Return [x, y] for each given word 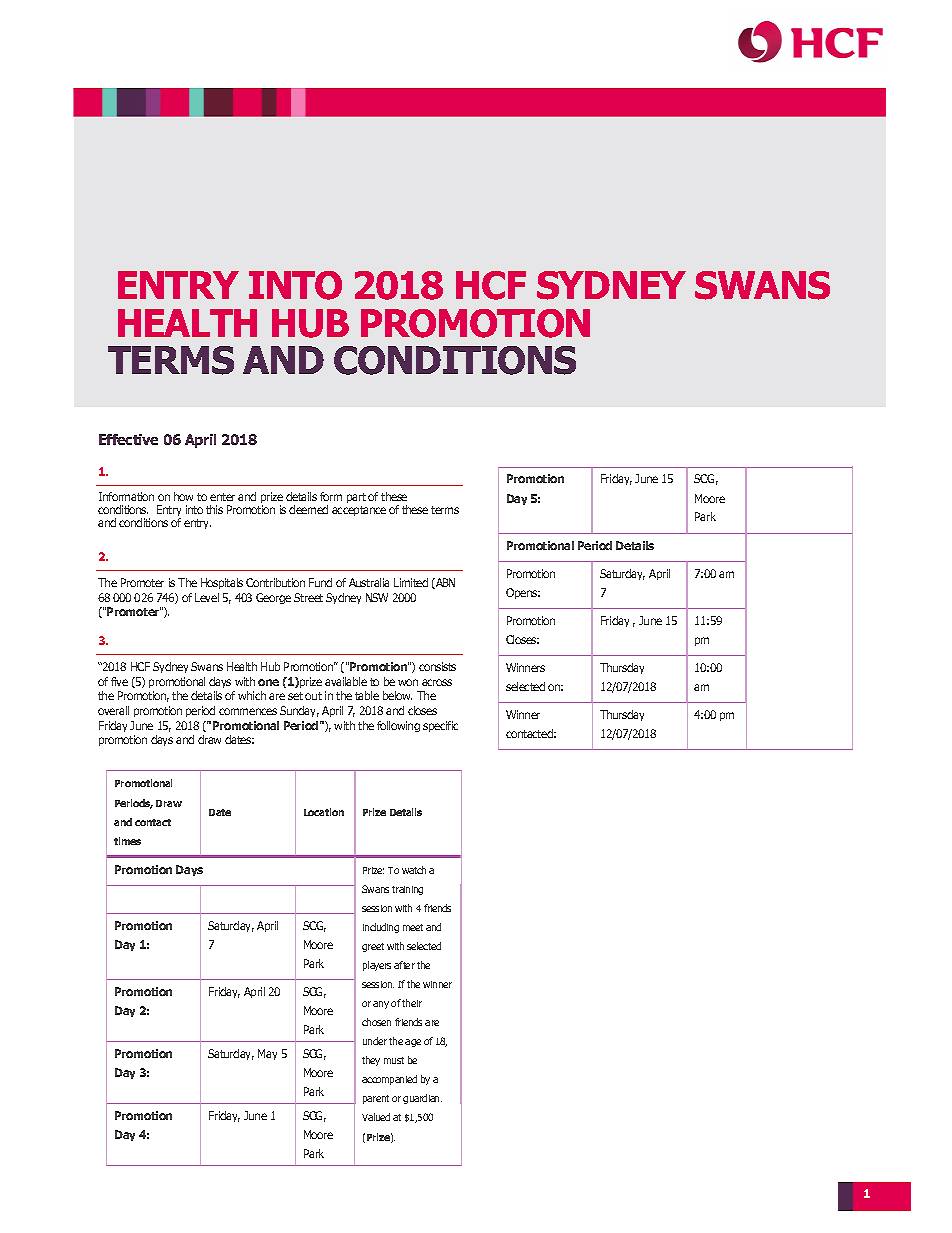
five [119, 681]
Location [324, 812]
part [356, 498]
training [407, 890]
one [268, 682]
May [267, 1054]
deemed [308, 509]
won [408, 682]
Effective [128, 439]
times [127, 841]
